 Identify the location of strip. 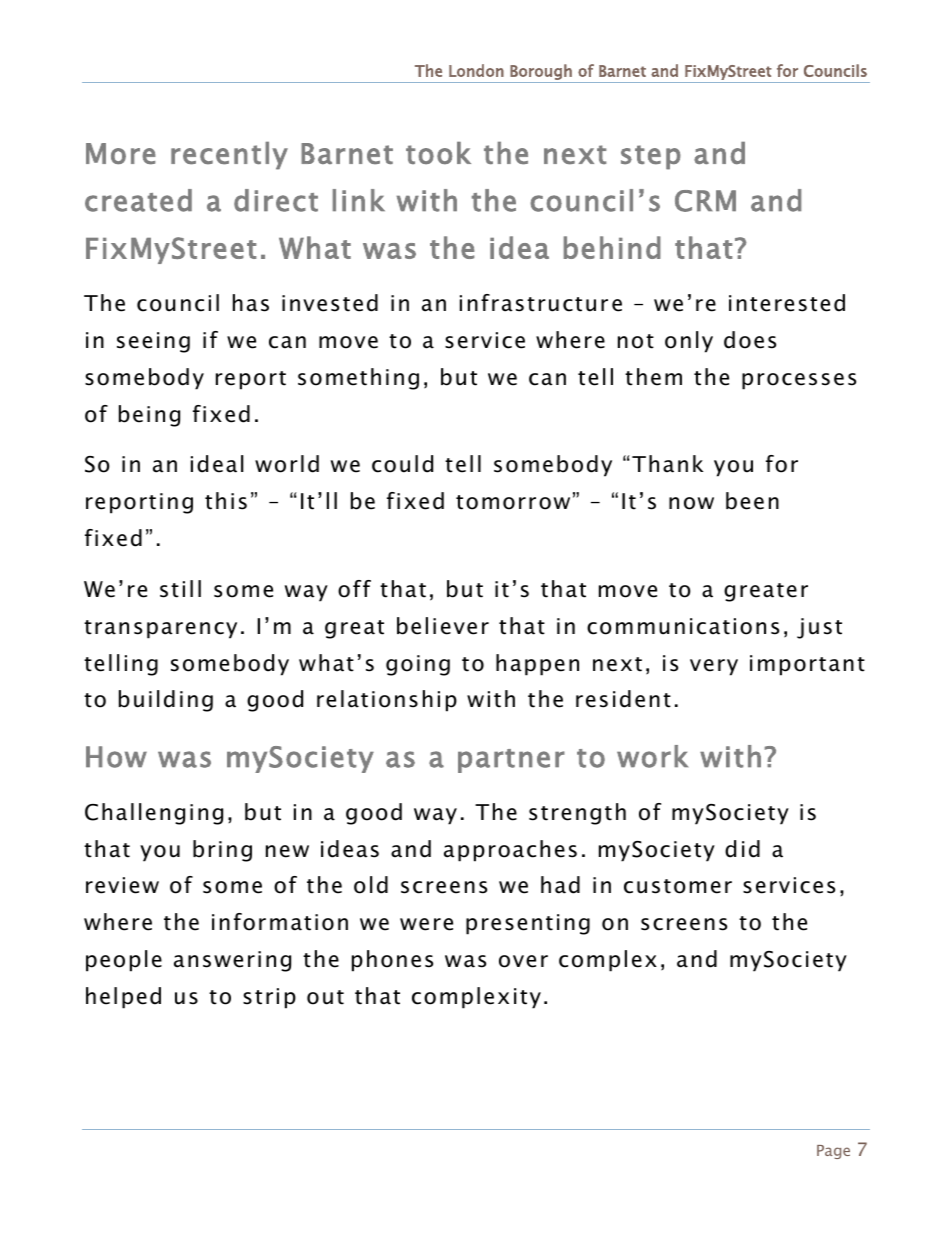
(269, 998).
